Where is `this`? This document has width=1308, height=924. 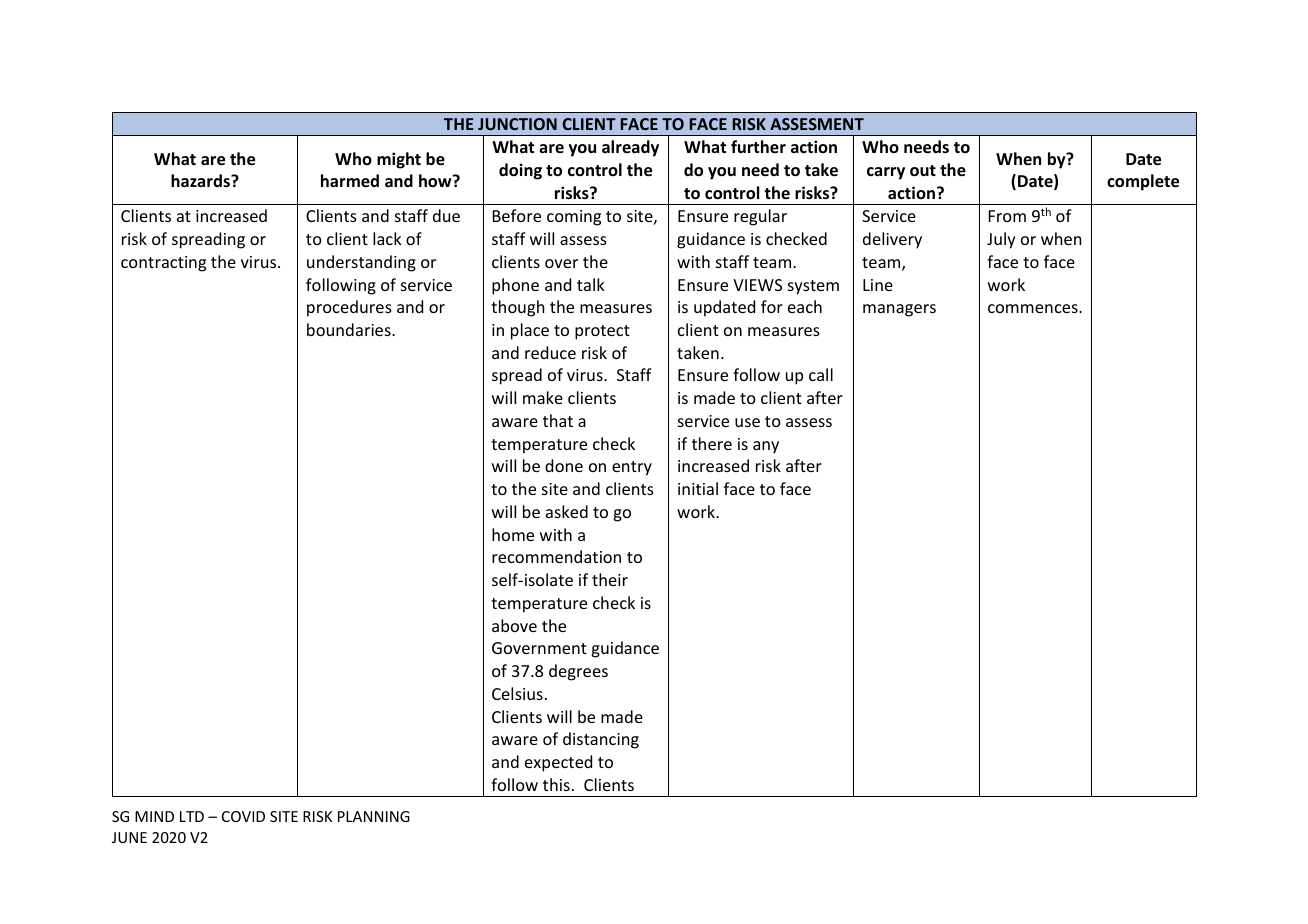 this is located at coordinates (556, 784).
